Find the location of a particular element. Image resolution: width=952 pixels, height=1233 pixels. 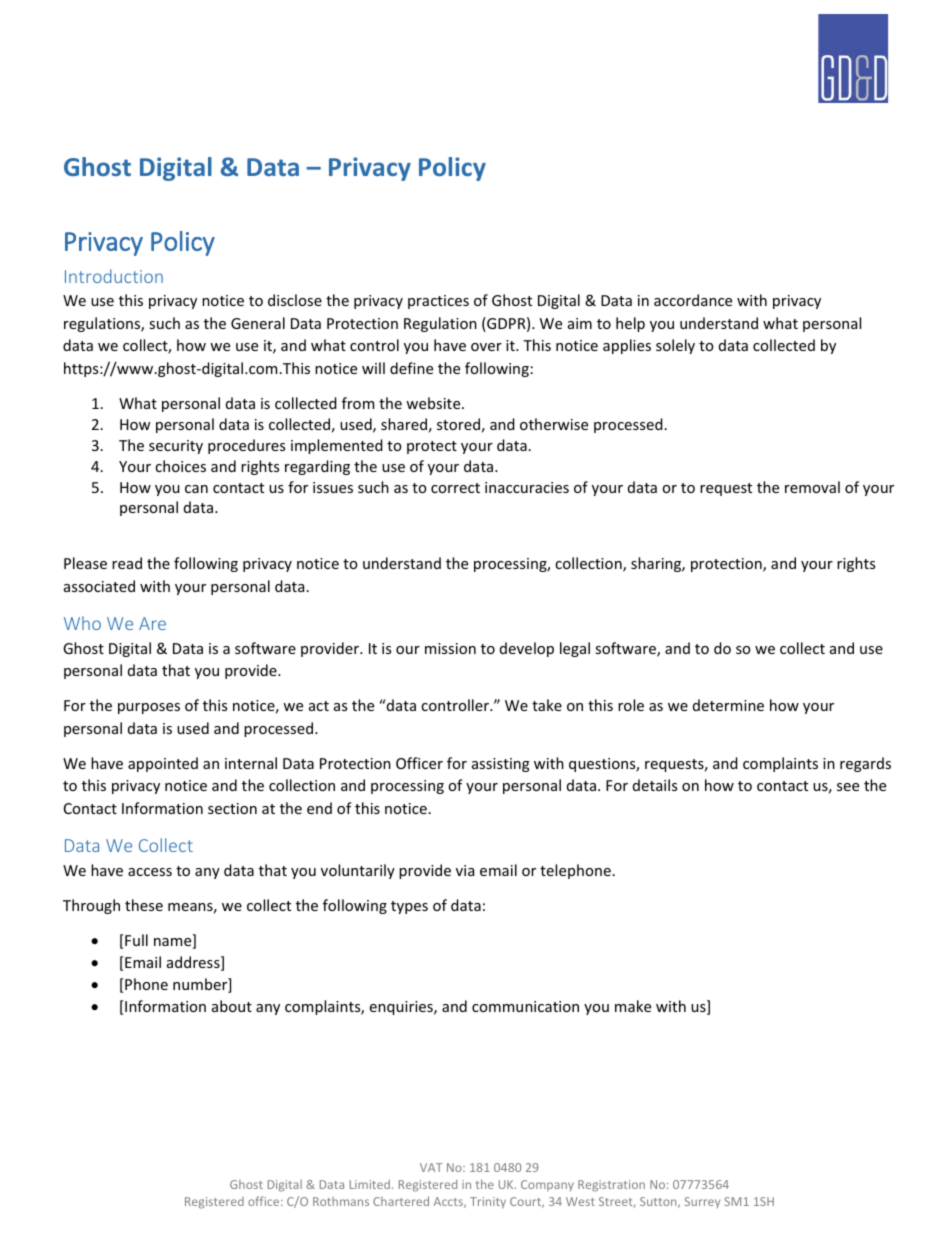

mission is located at coordinates (450, 648).
